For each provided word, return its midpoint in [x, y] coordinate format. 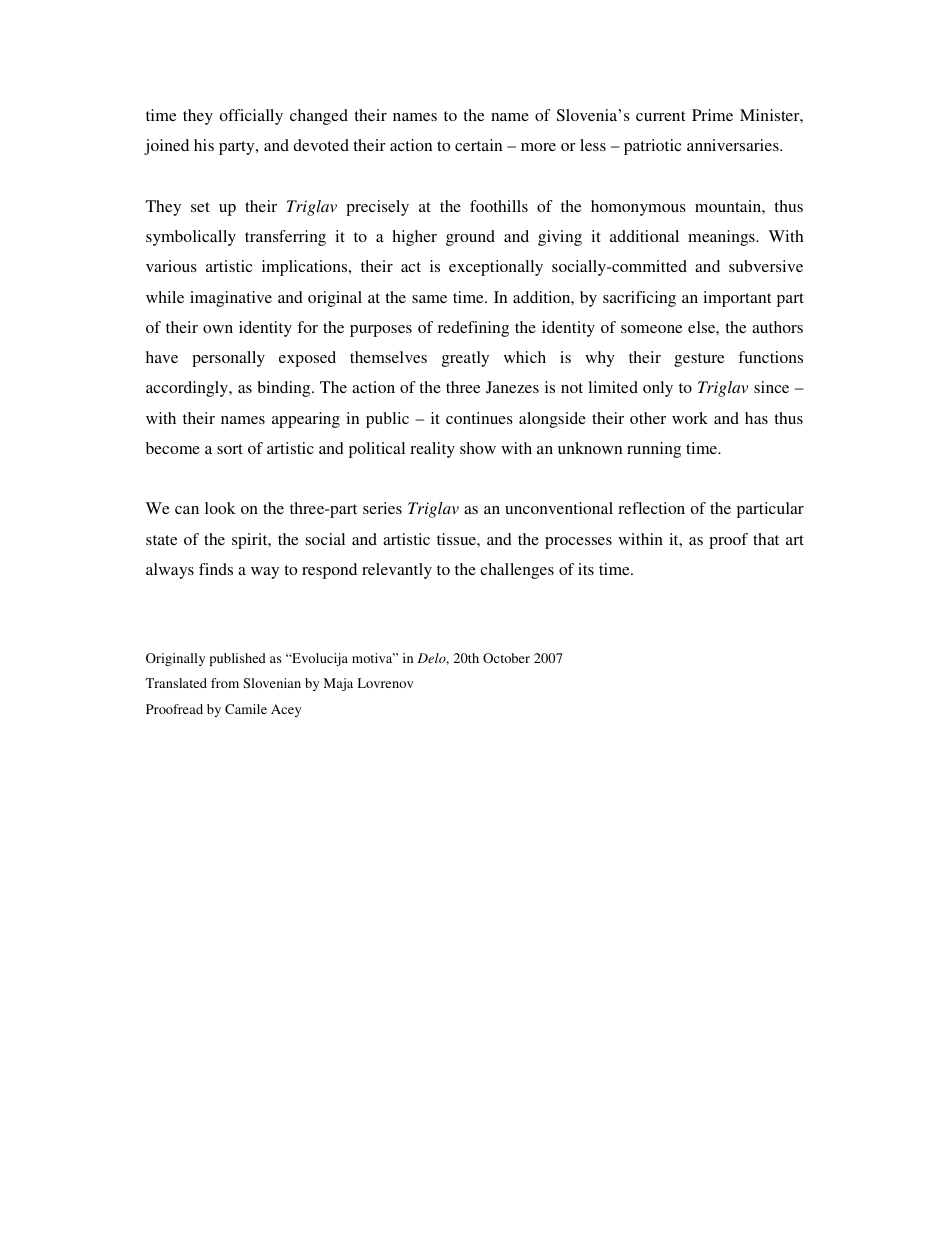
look [220, 508]
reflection [651, 508]
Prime [712, 115]
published [238, 659]
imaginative [231, 299]
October [506, 658]
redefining [473, 329]
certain [478, 145]
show [478, 448]
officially [251, 117]
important [737, 299]
